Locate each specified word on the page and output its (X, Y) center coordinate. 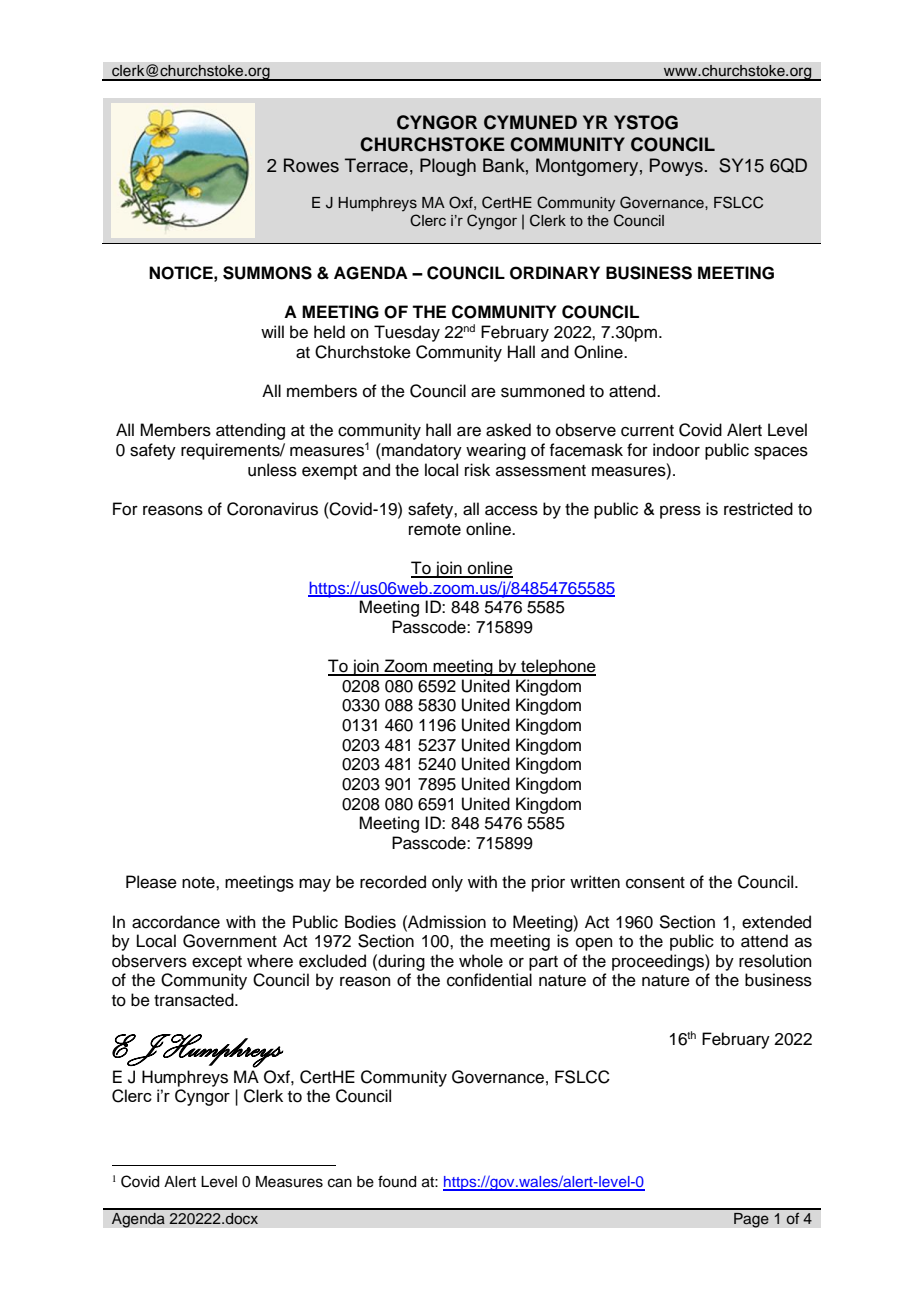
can (340, 1183)
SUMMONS (267, 273)
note (199, 883)
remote (435, 530)
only (447, 883)
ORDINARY (555, 273)
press (680, 512)
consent (655, 883)
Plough (448, 167)
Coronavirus (272, 509)
